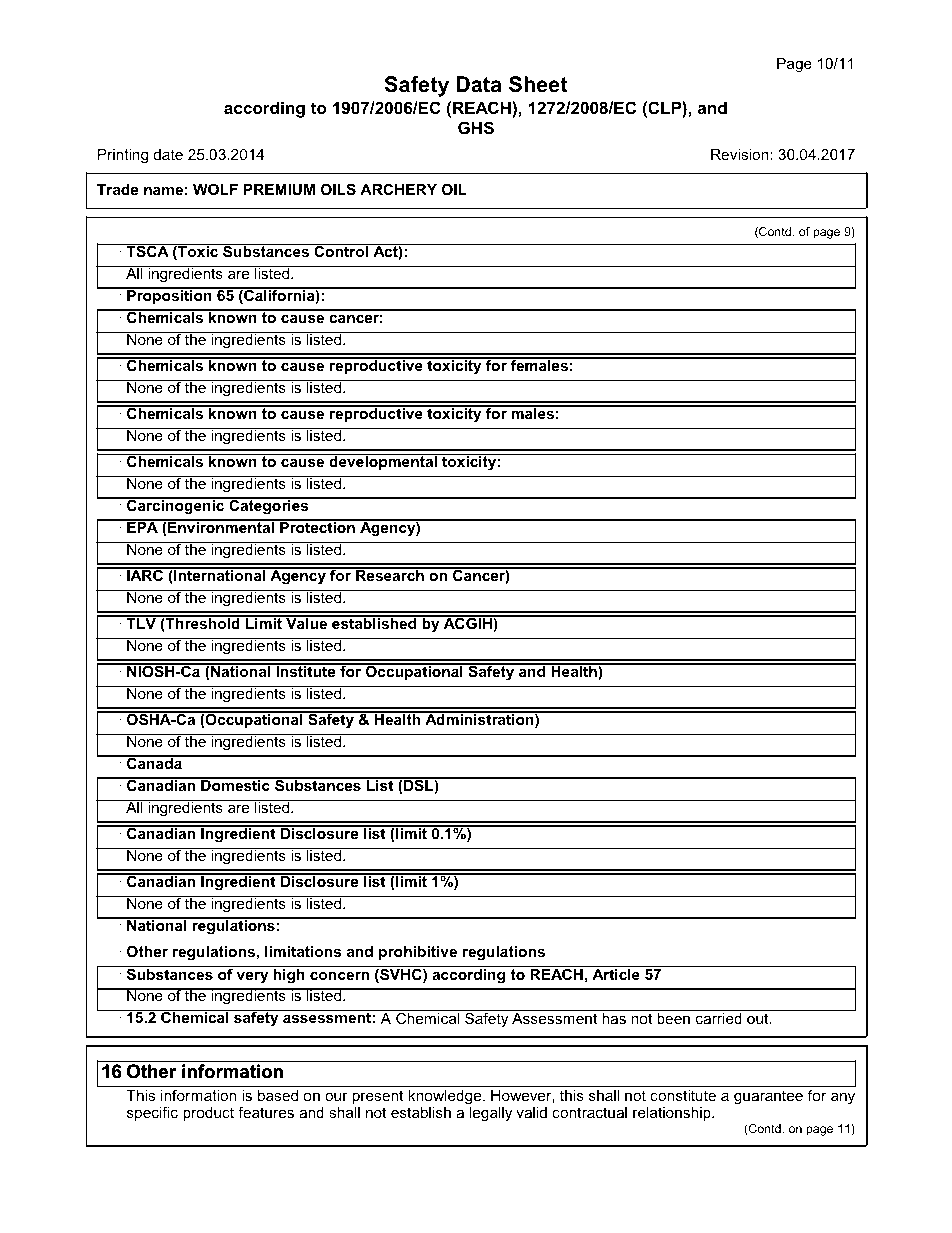 The height and width of the page is (1233, 952). Describe the element at coordinates (491, 1114) in the page. I see `legally` at that location.
